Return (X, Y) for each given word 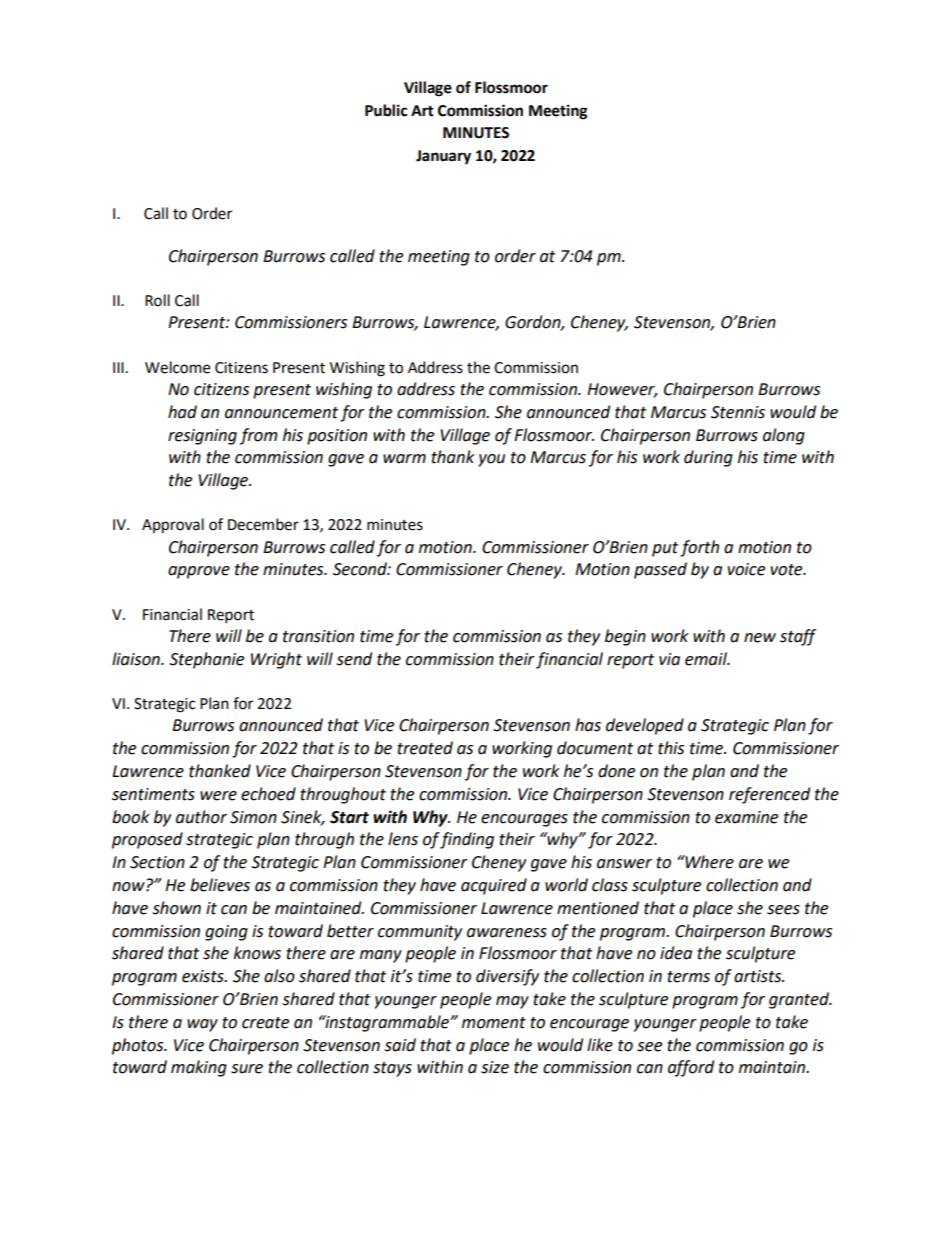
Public (386, 110)
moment (494, 1023)
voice (746, 569)
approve (199, 572)
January (443, 157)
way (202, 1025)
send (354, 659)
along (784, 436)
